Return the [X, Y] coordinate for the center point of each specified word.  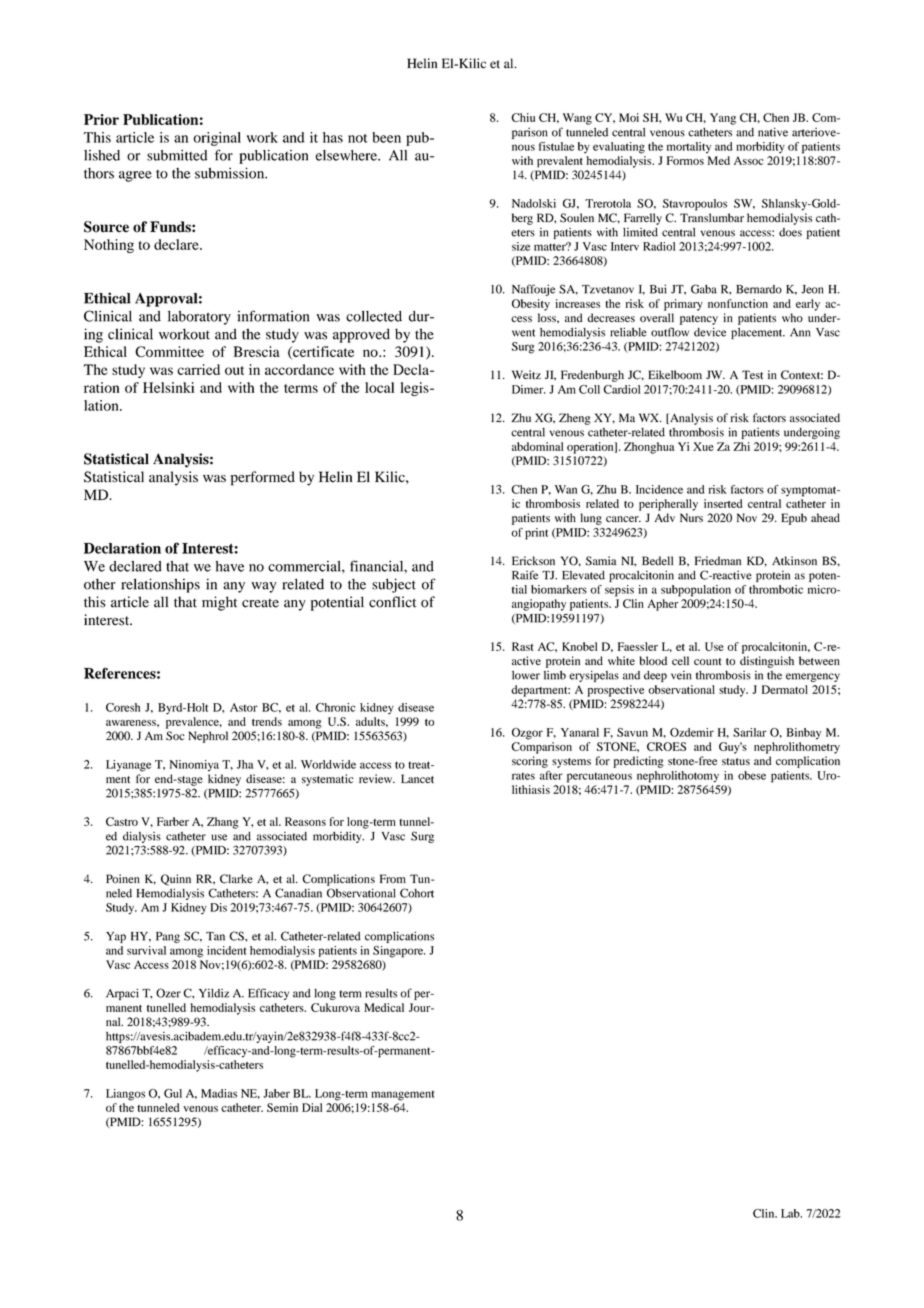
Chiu [523, 117]
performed [262, 478]
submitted [177, 155]
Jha [245, 764]
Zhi [741, 446]
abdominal [538, 446]
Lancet [417, 778]
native [773, 132]
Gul [173, 1093]
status [736, 762]
